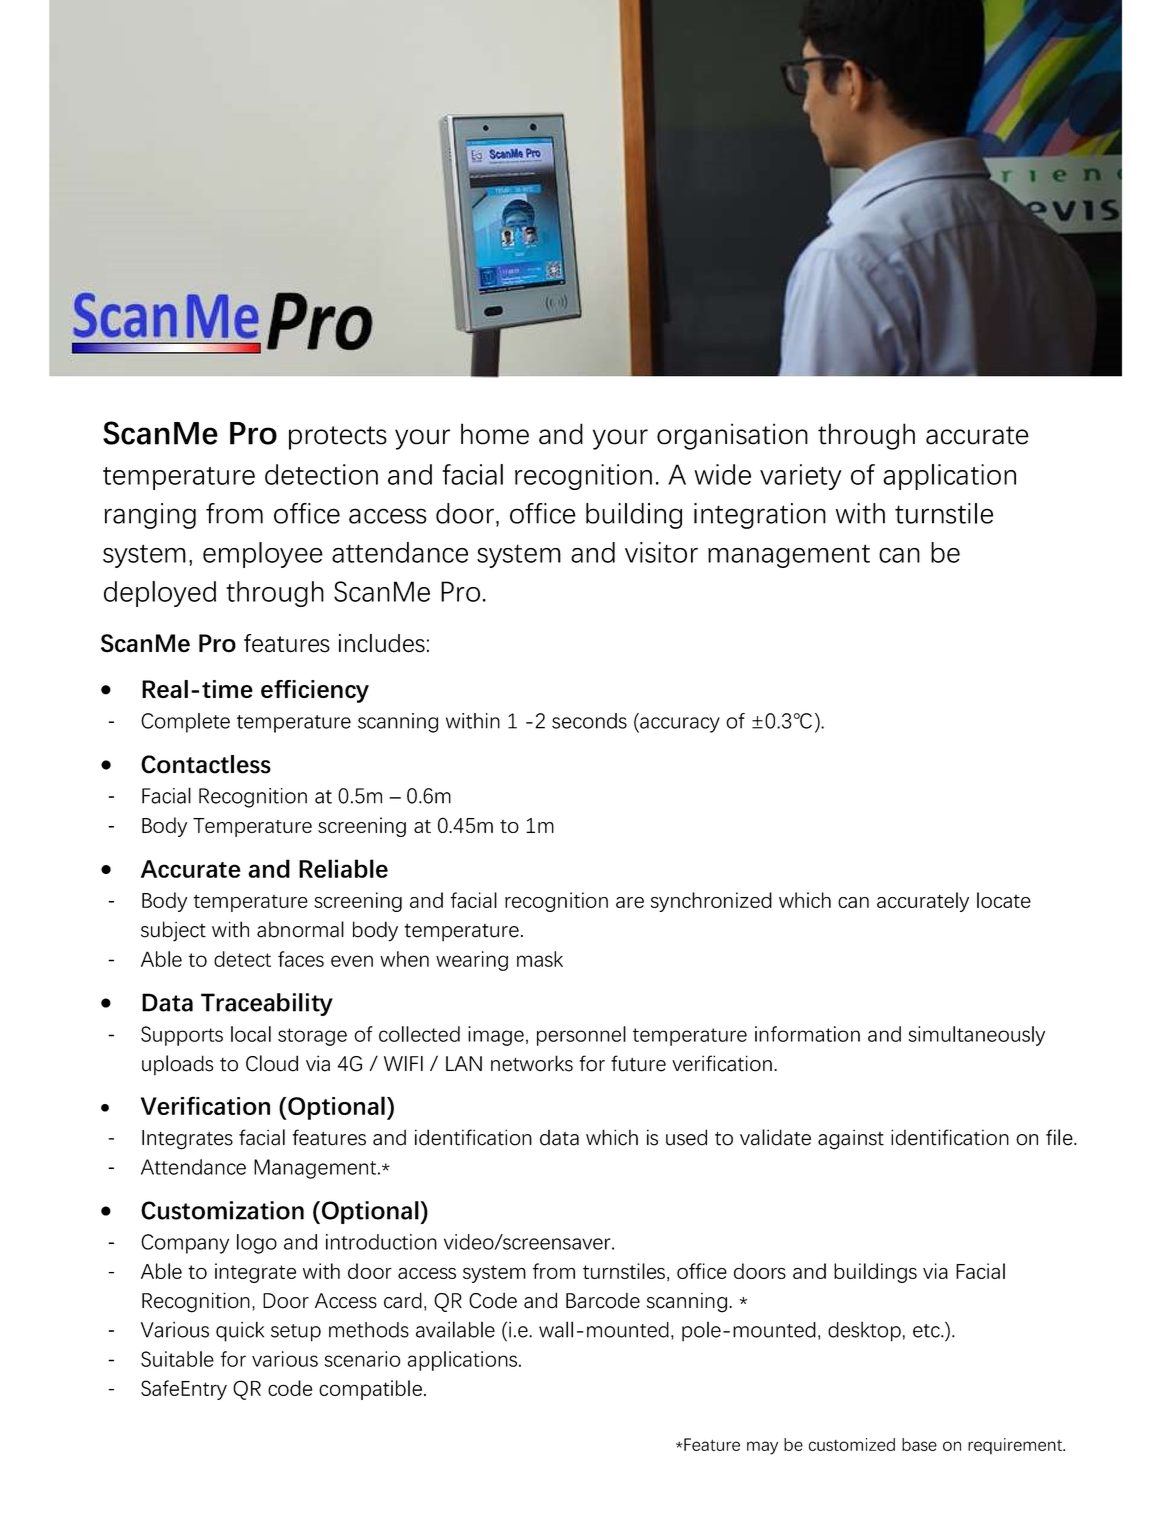 The width and height of the screenshot is (1173, 1517). I want to click on variety, so click(800, 477).
